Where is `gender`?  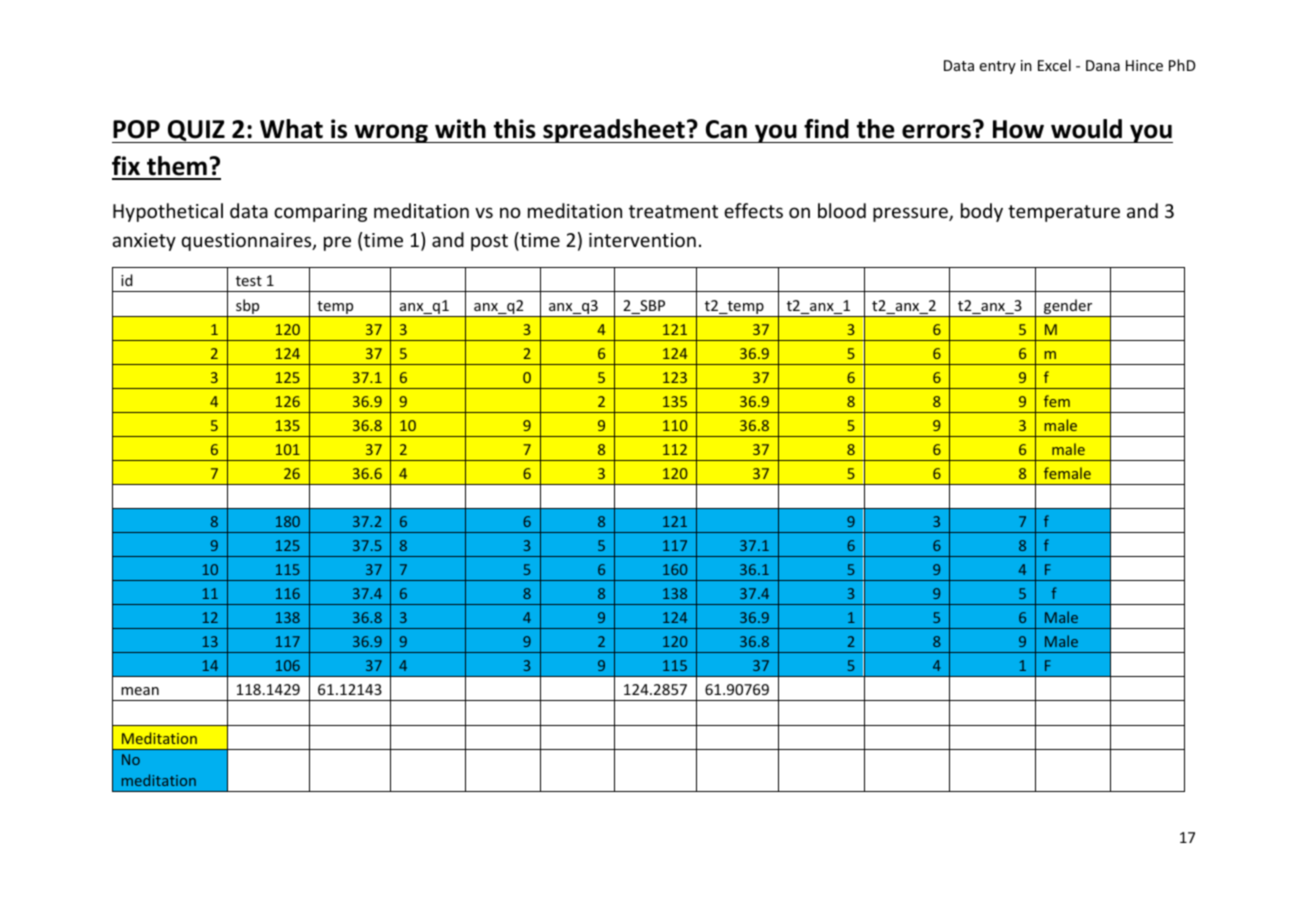 gender is located at coordinates (1068, 308).
